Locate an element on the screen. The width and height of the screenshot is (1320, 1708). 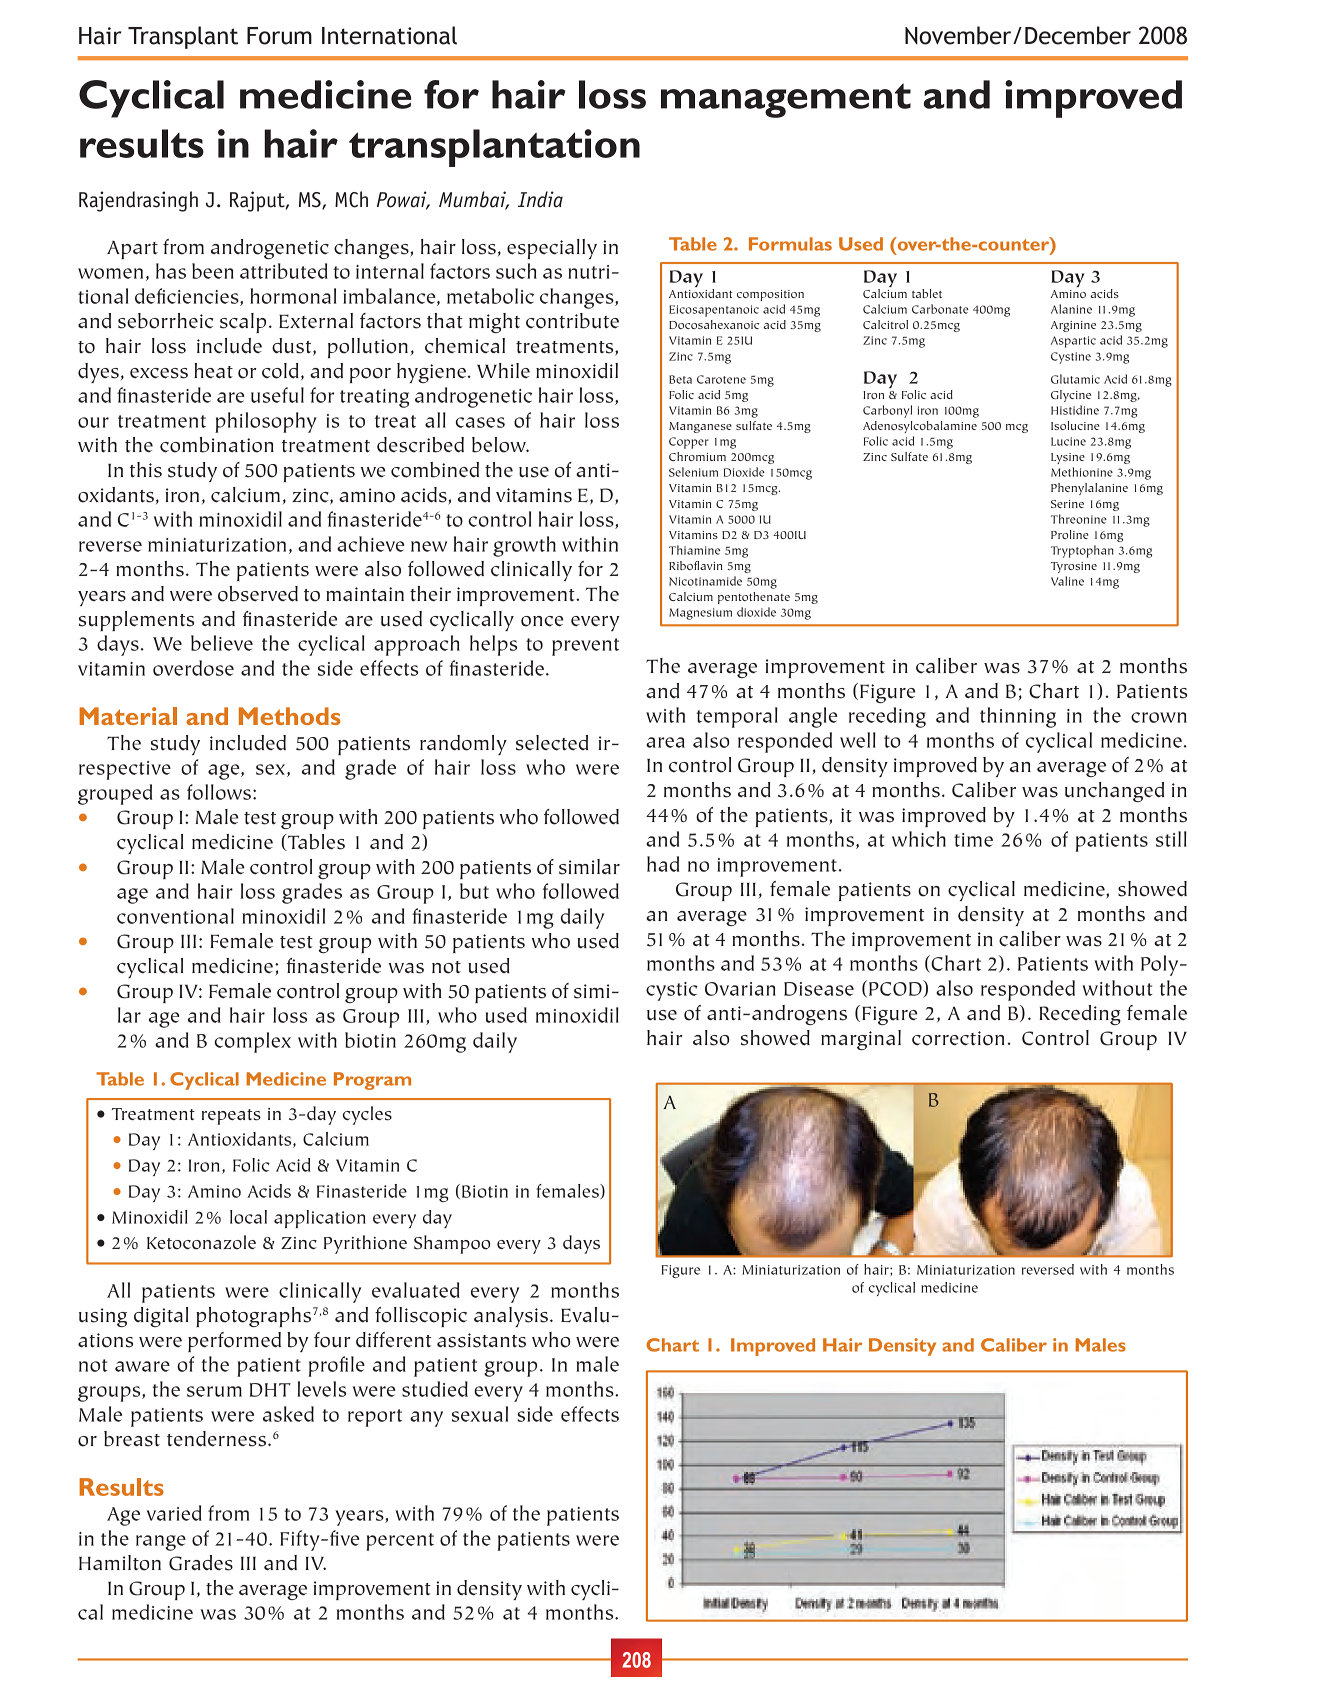
varied is located at coordinates (174, 1513).
